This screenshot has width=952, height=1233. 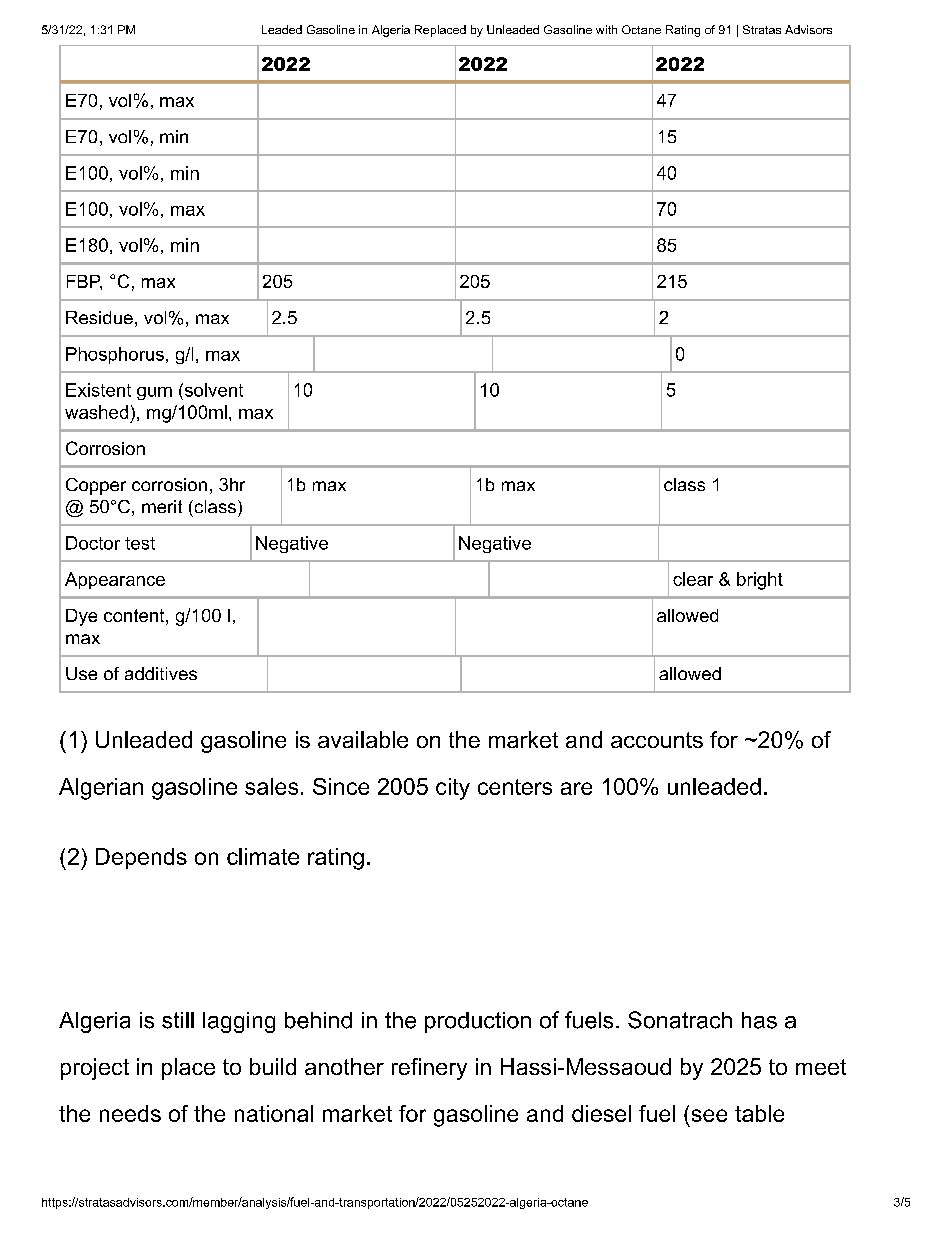 I want to click on test, so click(x=140, y=543).
